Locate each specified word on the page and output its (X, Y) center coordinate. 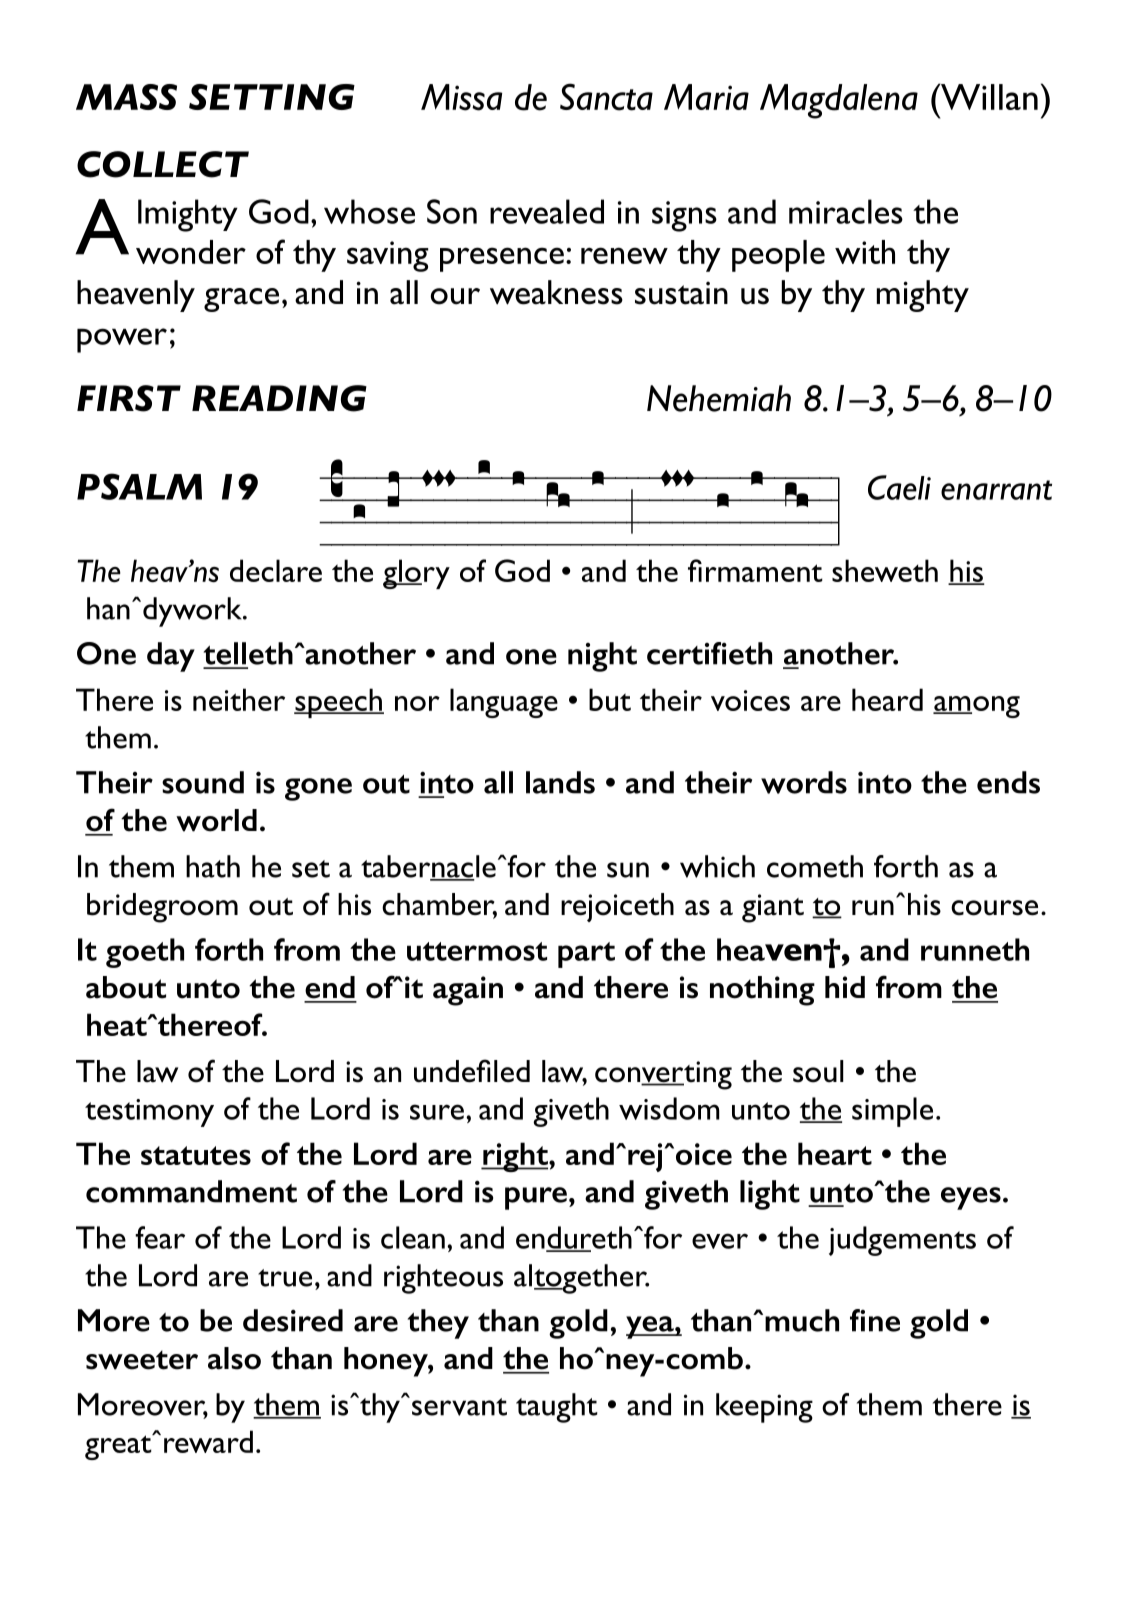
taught (557, 1408)
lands (560, 782)
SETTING (272, 97)
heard (887, 699)
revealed (547, 211)
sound (203, 782)
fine (875, 1320)
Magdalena (839, 101)
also (234, 1358)
